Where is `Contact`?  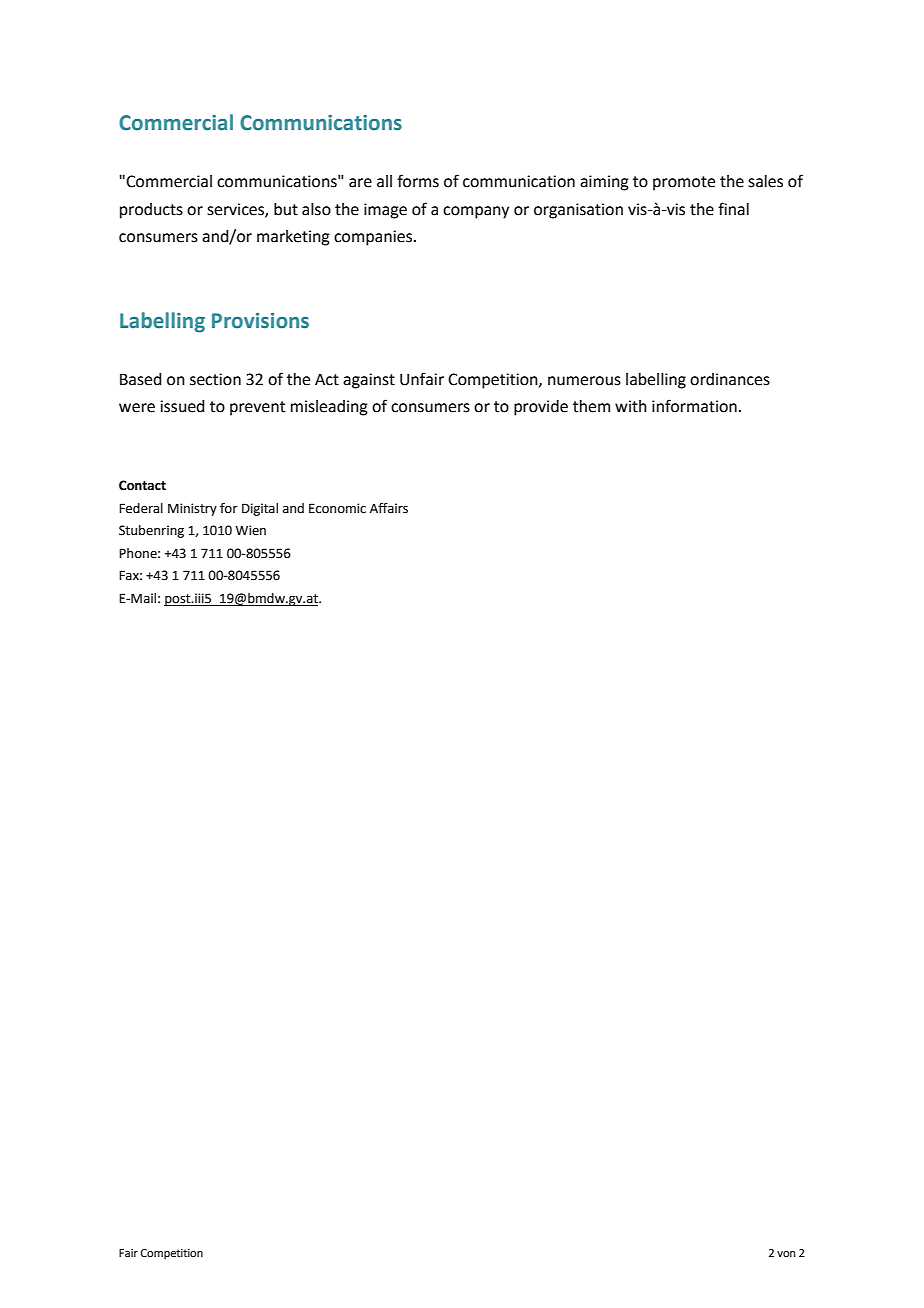
Contact is located at coordinates (142, 485).
